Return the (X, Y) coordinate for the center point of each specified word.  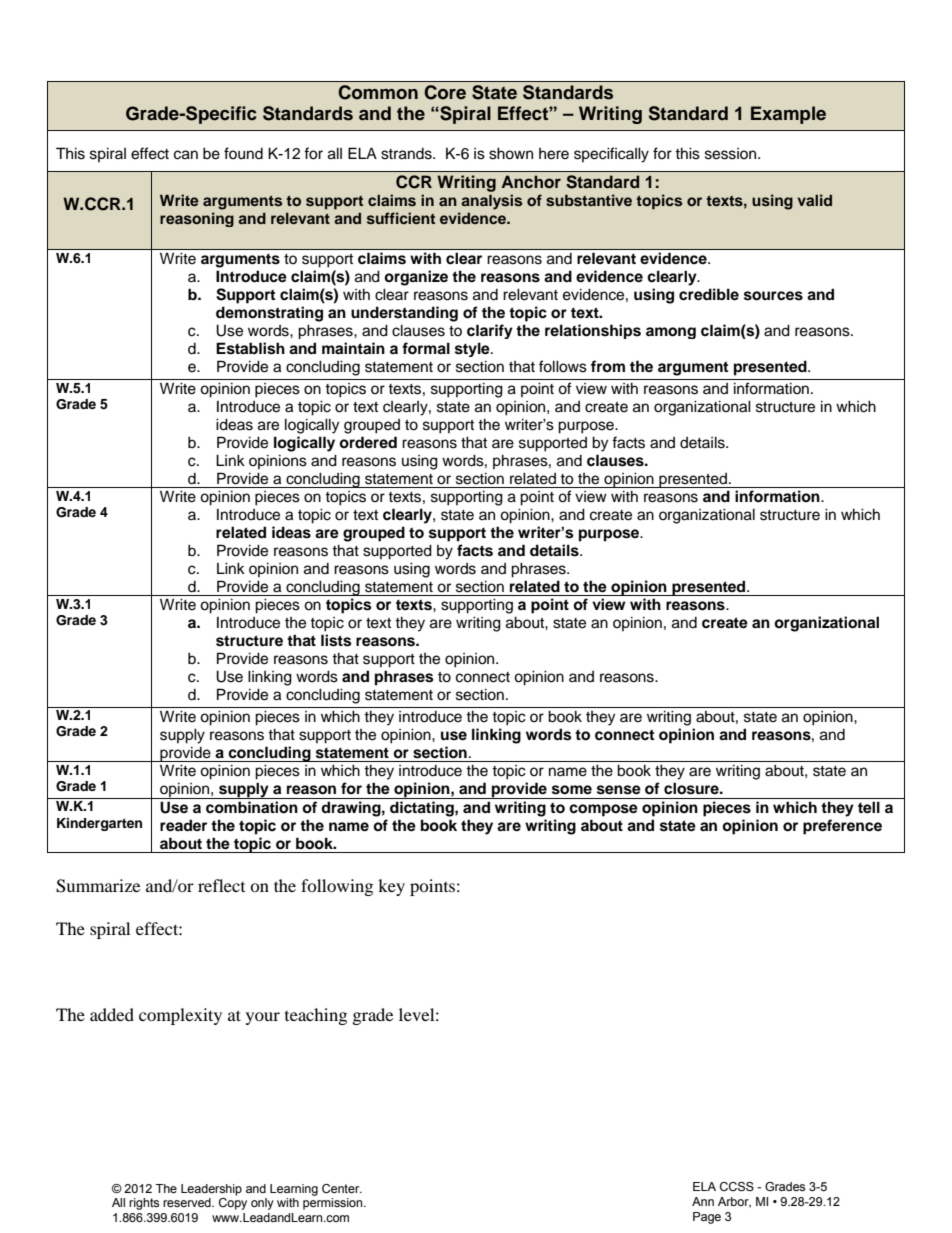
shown (511, 153)
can (186, 155)
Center (342, 1188)
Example (788, 115)
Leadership (211, 1190)
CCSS (737, 1186)
